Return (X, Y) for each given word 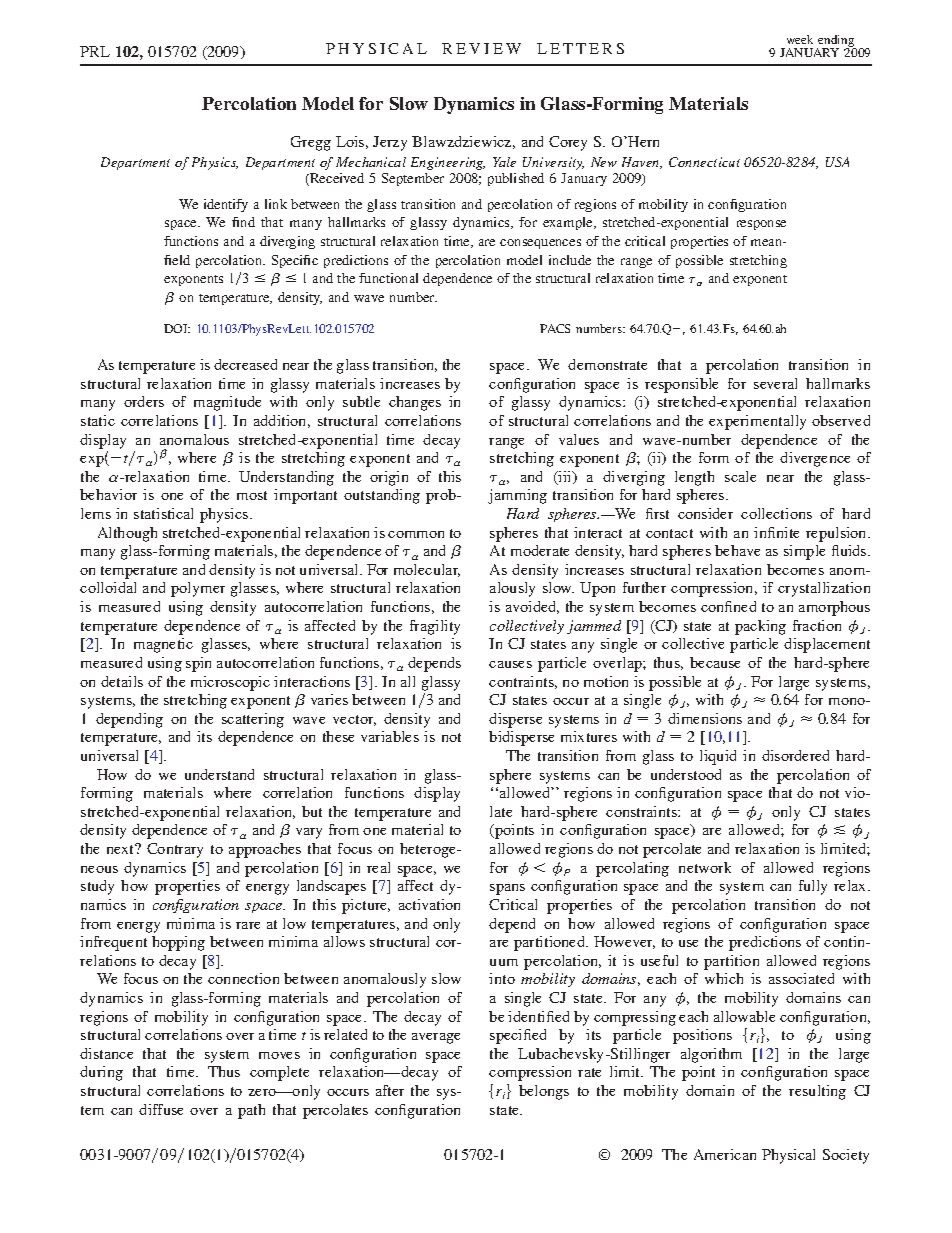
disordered (795, 755)
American (725, 1154)
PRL (95, 51)
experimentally (757, 422)
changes (415, 403)
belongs (544, 1092)
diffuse (161, 1109)
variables (390, 736)
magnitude (227, 403)
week (800, 39)
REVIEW (481, 48)
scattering (253, 720)
